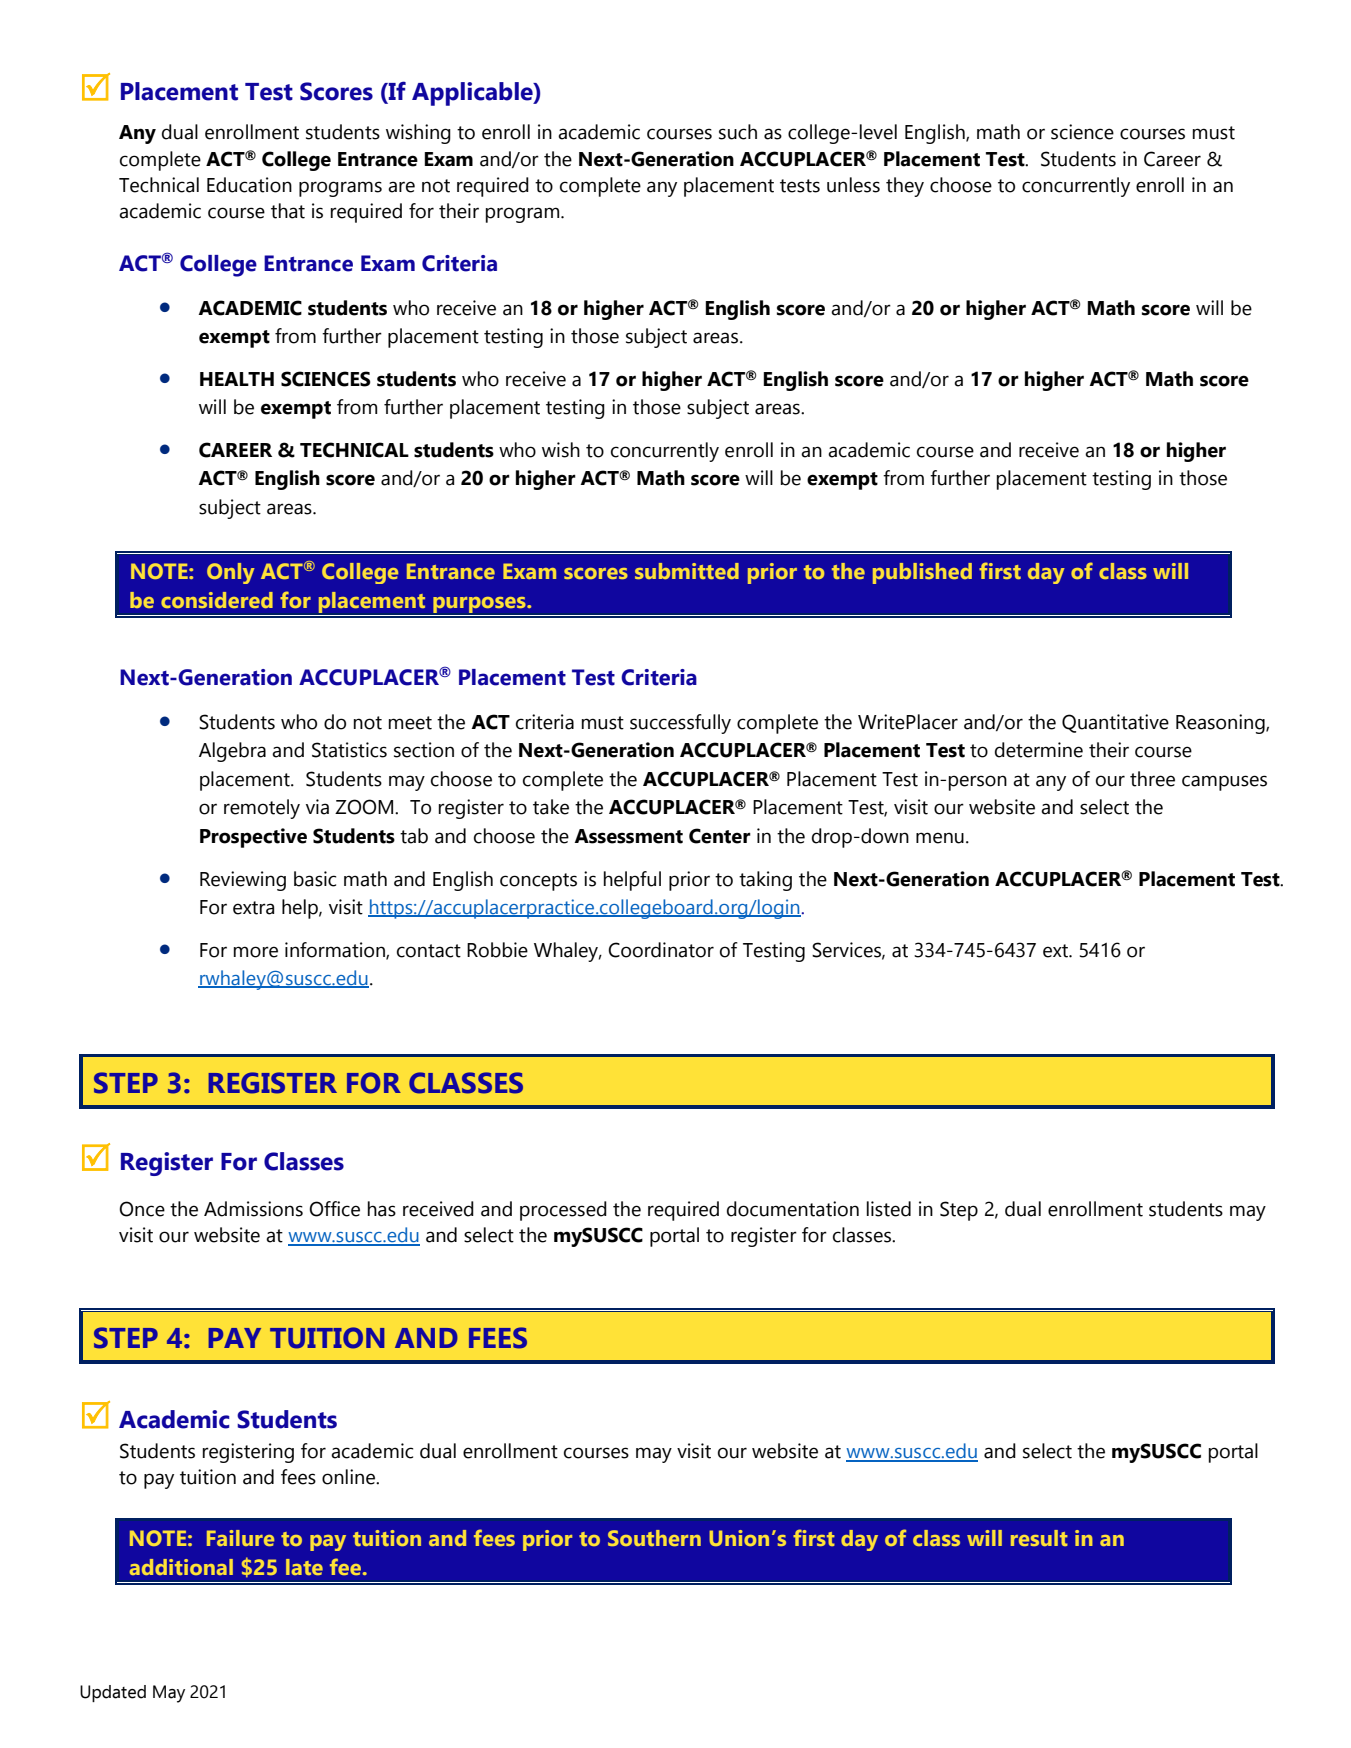  Describe the element at coordinates (253, 908) in the screenshot. I see `extra` at that location.
